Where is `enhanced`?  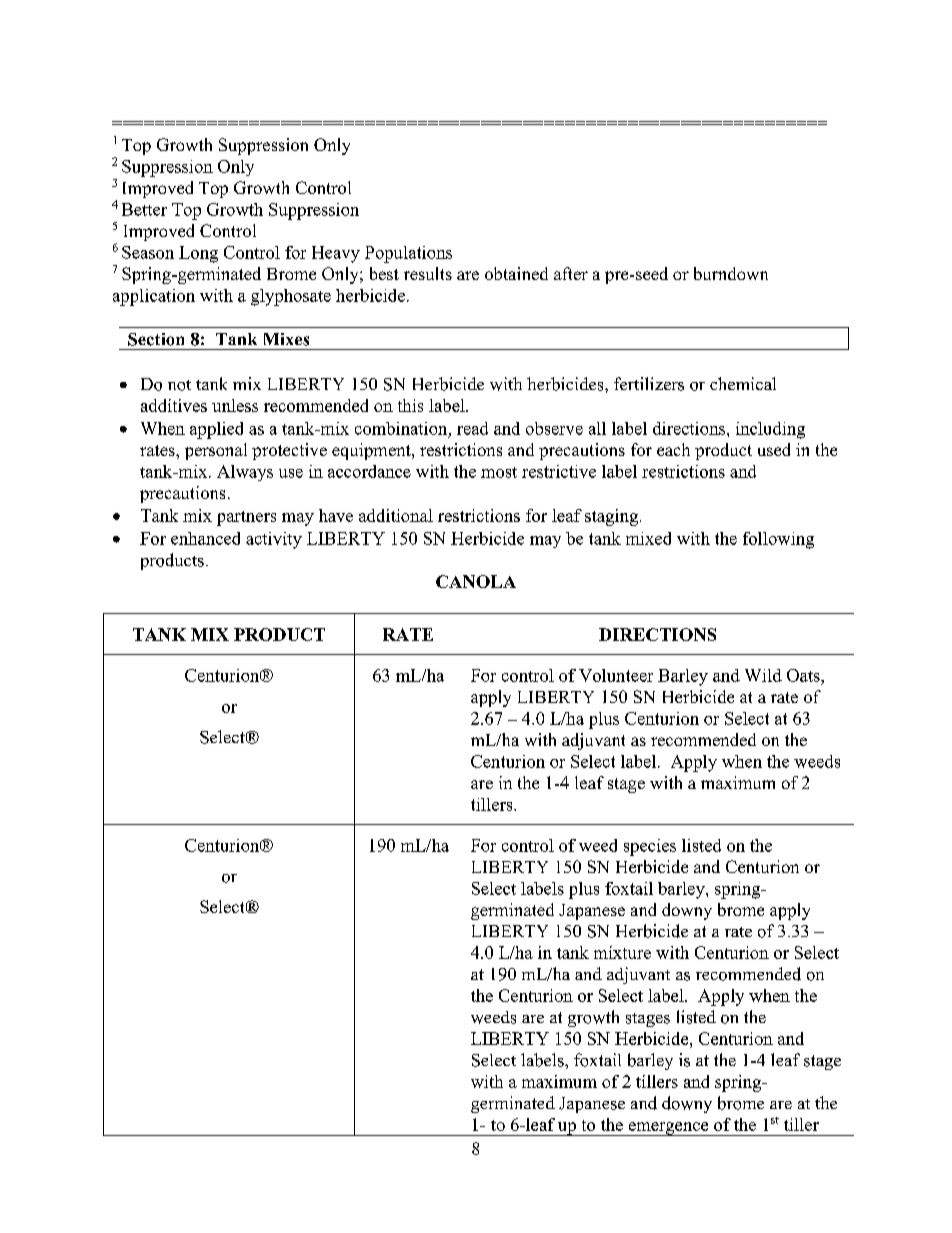
enhanced is located at coordinates (205, 538).
